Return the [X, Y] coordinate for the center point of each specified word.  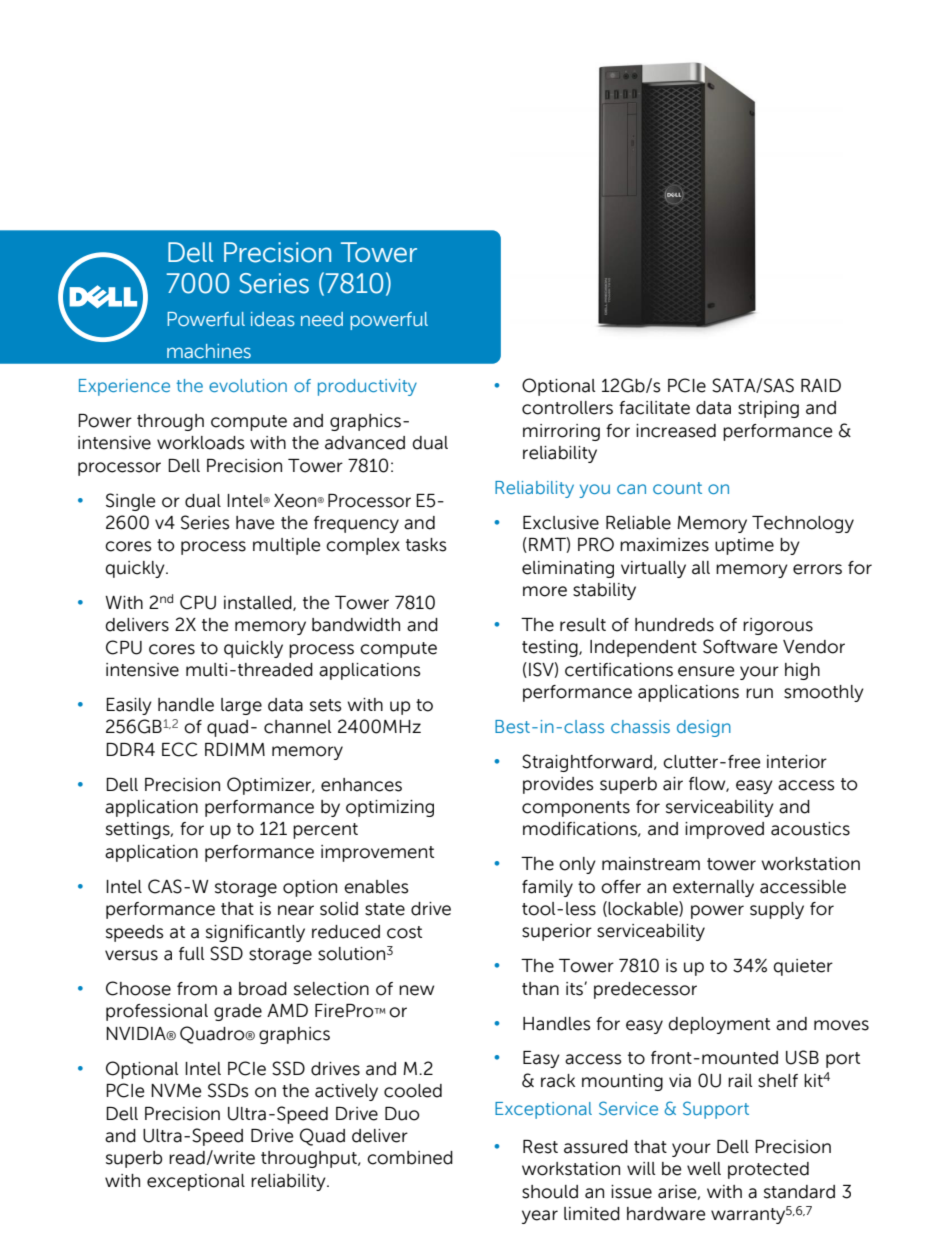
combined [410, 1158]
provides [558, 785]
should [550, 1192]
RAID [821, 385]
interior [797, 762]
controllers [567, 408]
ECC [180, 749]
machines [209, 351]
